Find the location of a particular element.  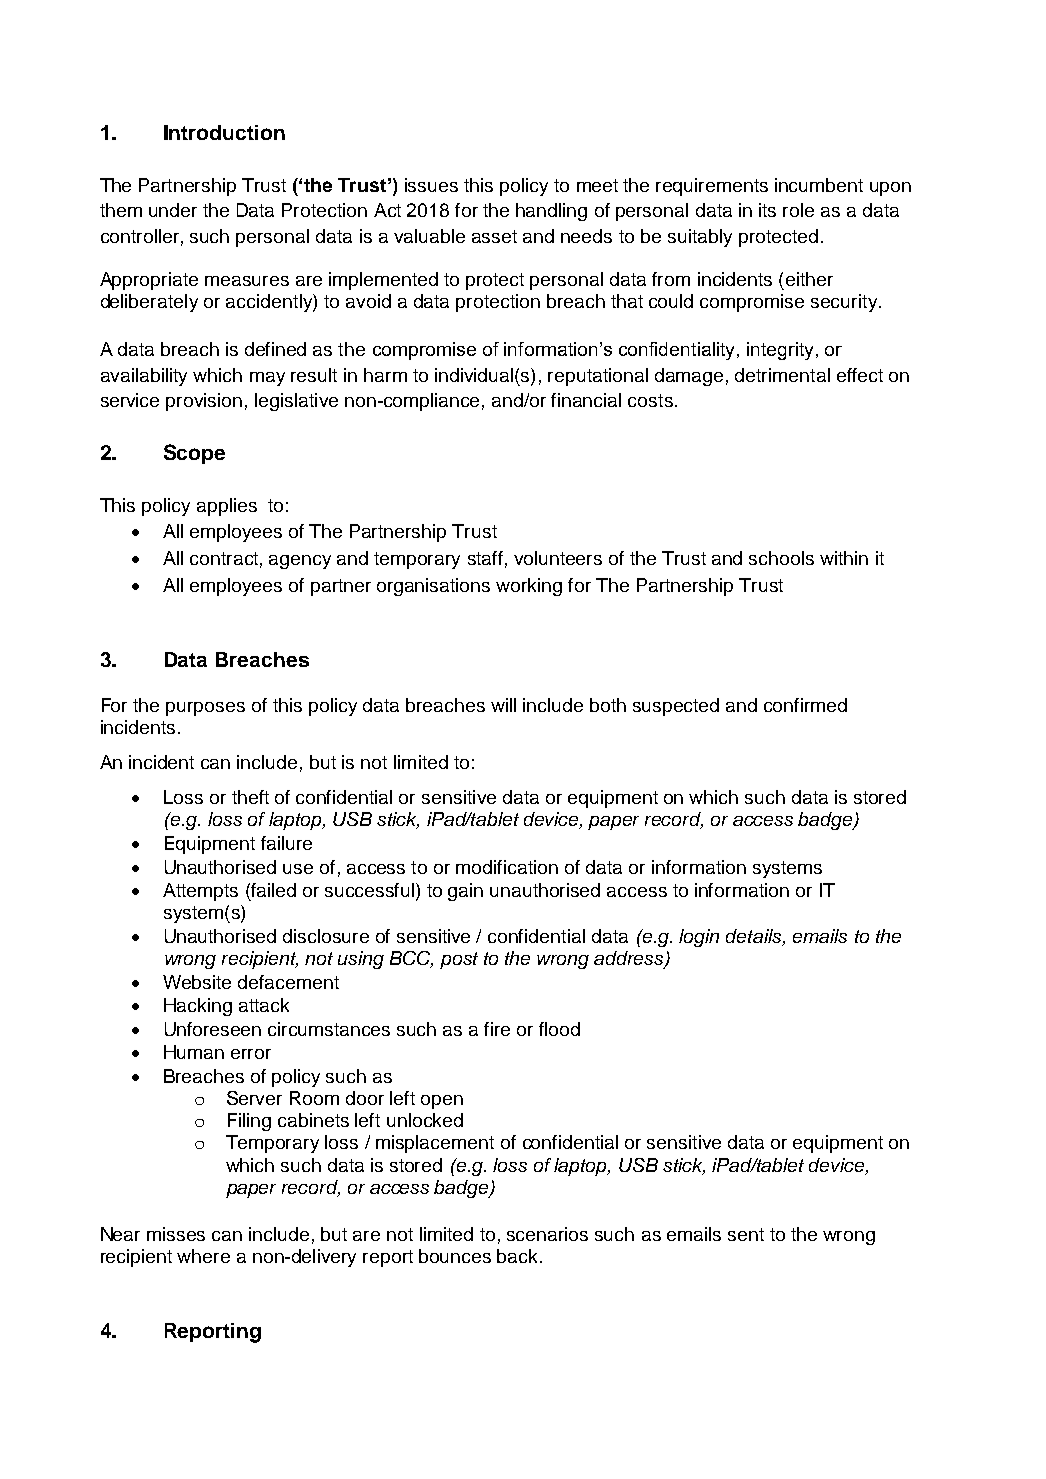

confirmed is located at coordinates (805, 705).
